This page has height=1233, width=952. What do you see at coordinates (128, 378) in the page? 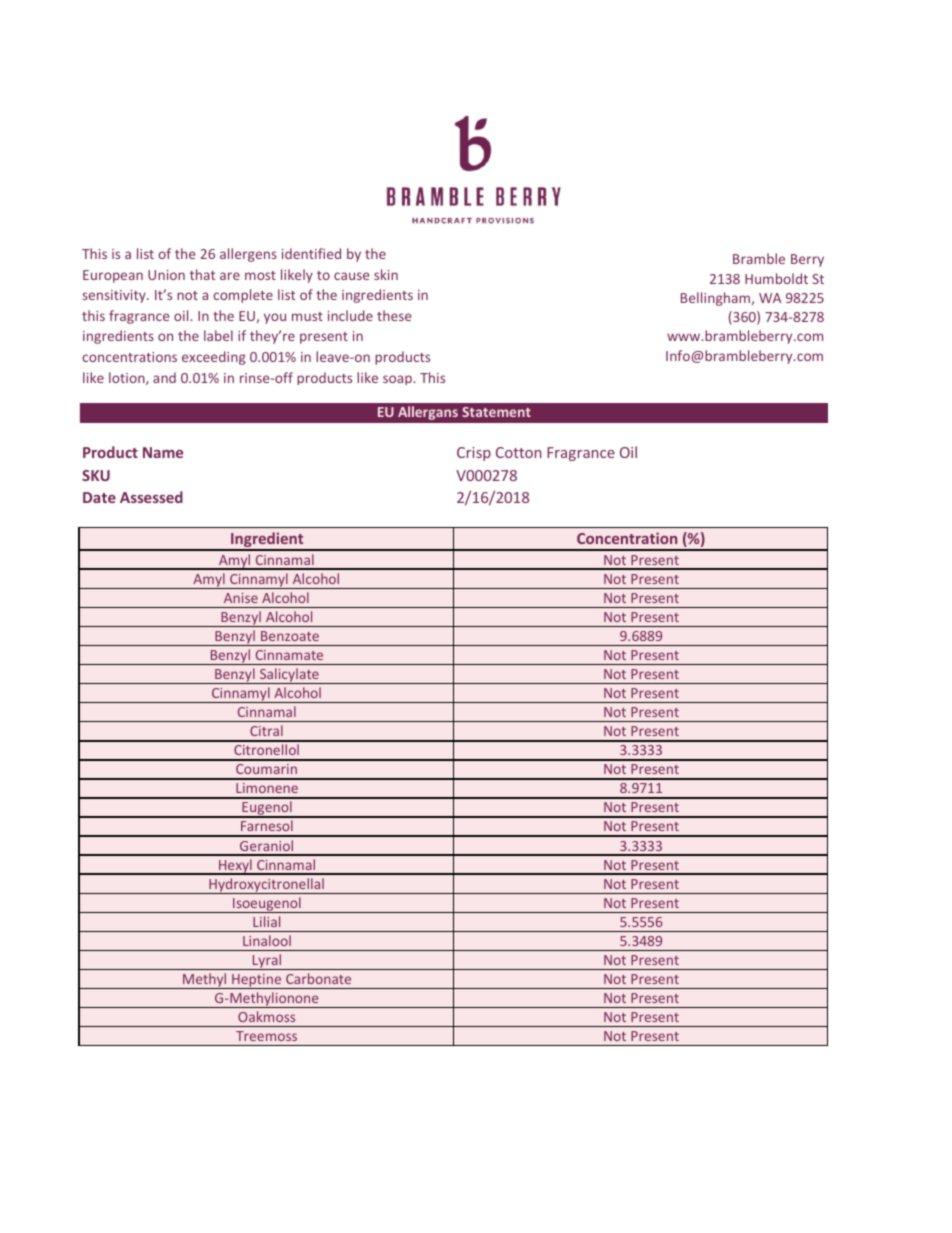
I see `lotion` at bounding box center [128, 378].
